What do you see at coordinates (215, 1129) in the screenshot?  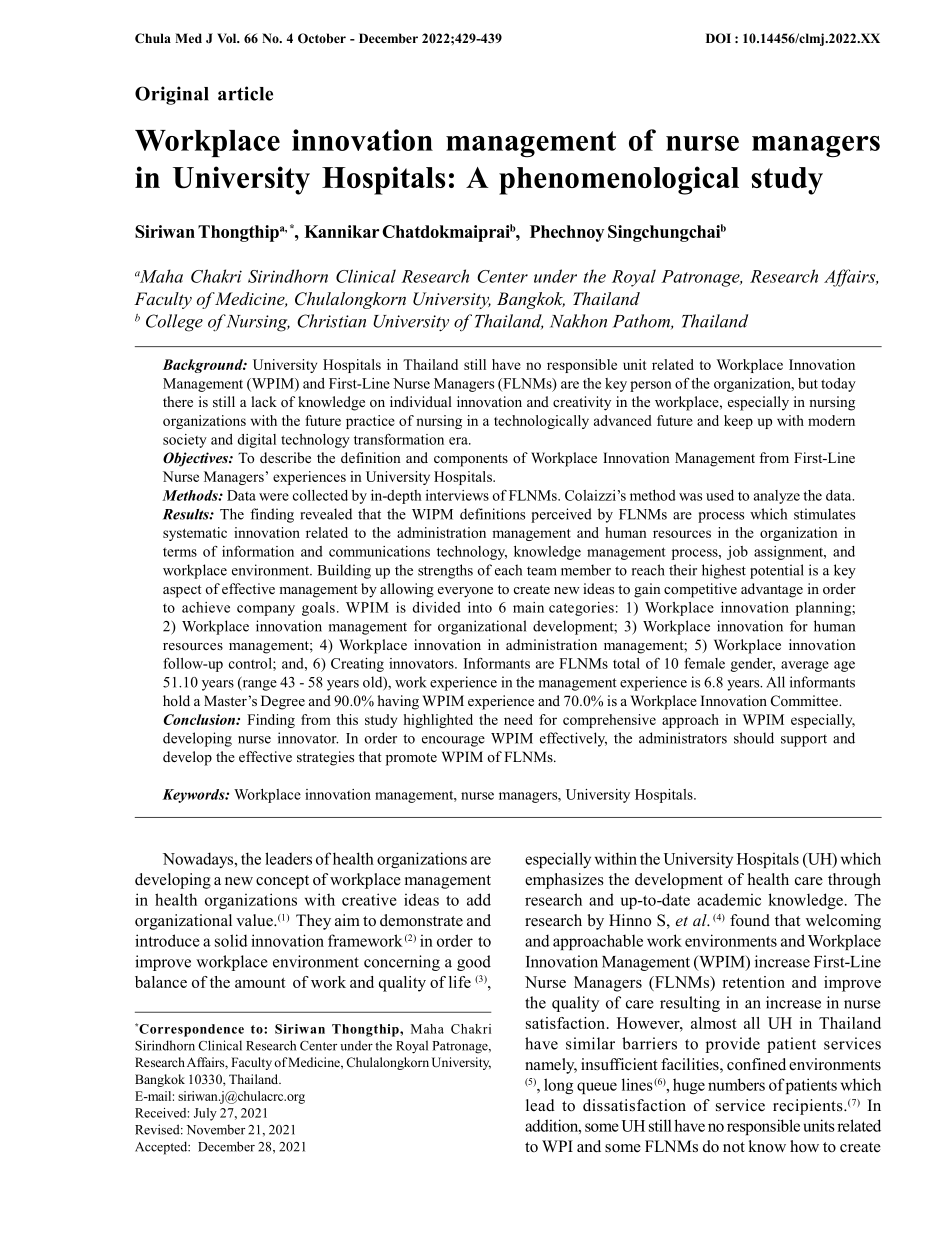 I see `November` at bounding box center [215, 1129].
